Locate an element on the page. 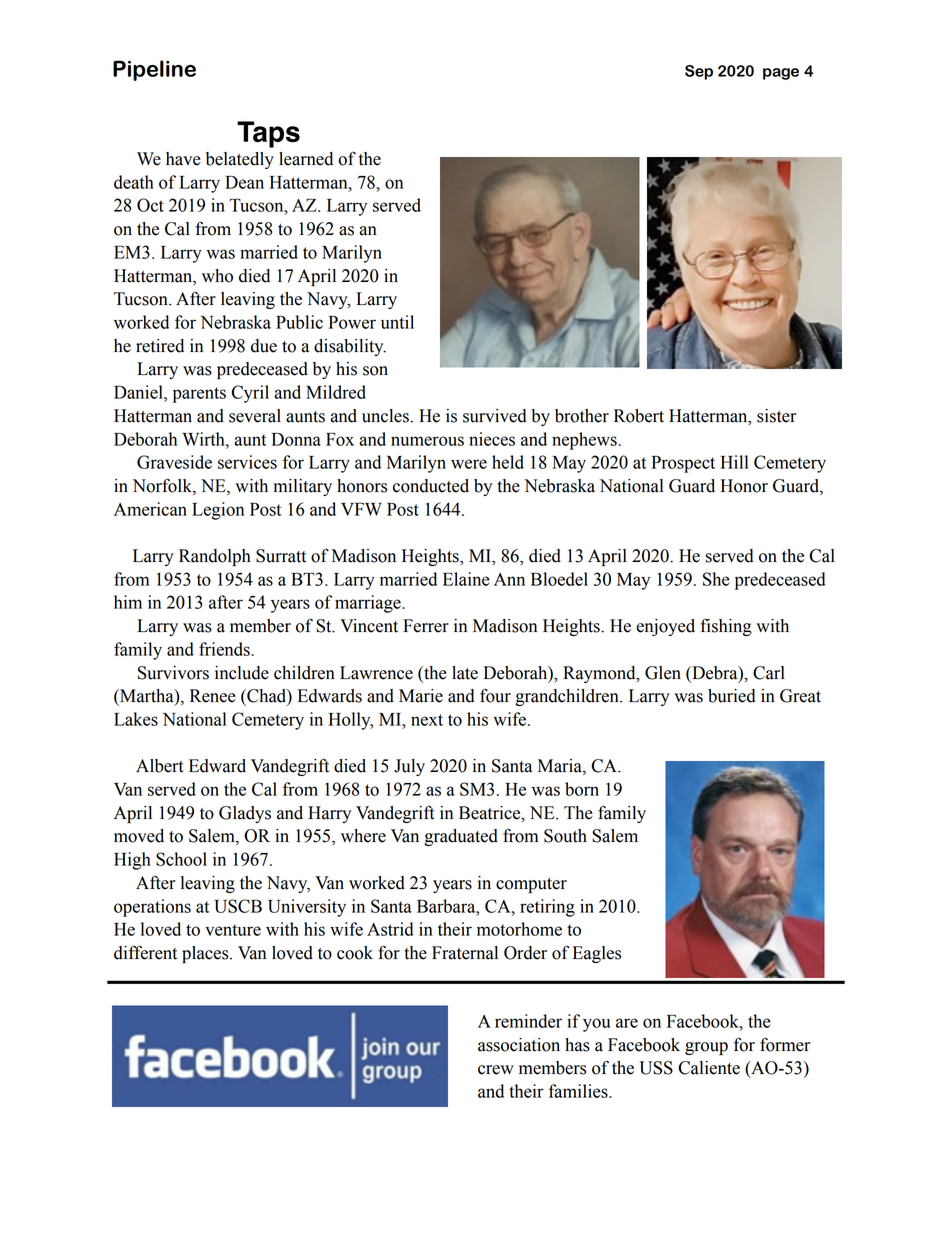 This page has width=952, height=1233. Sep is located at coordinates (699, 72).
